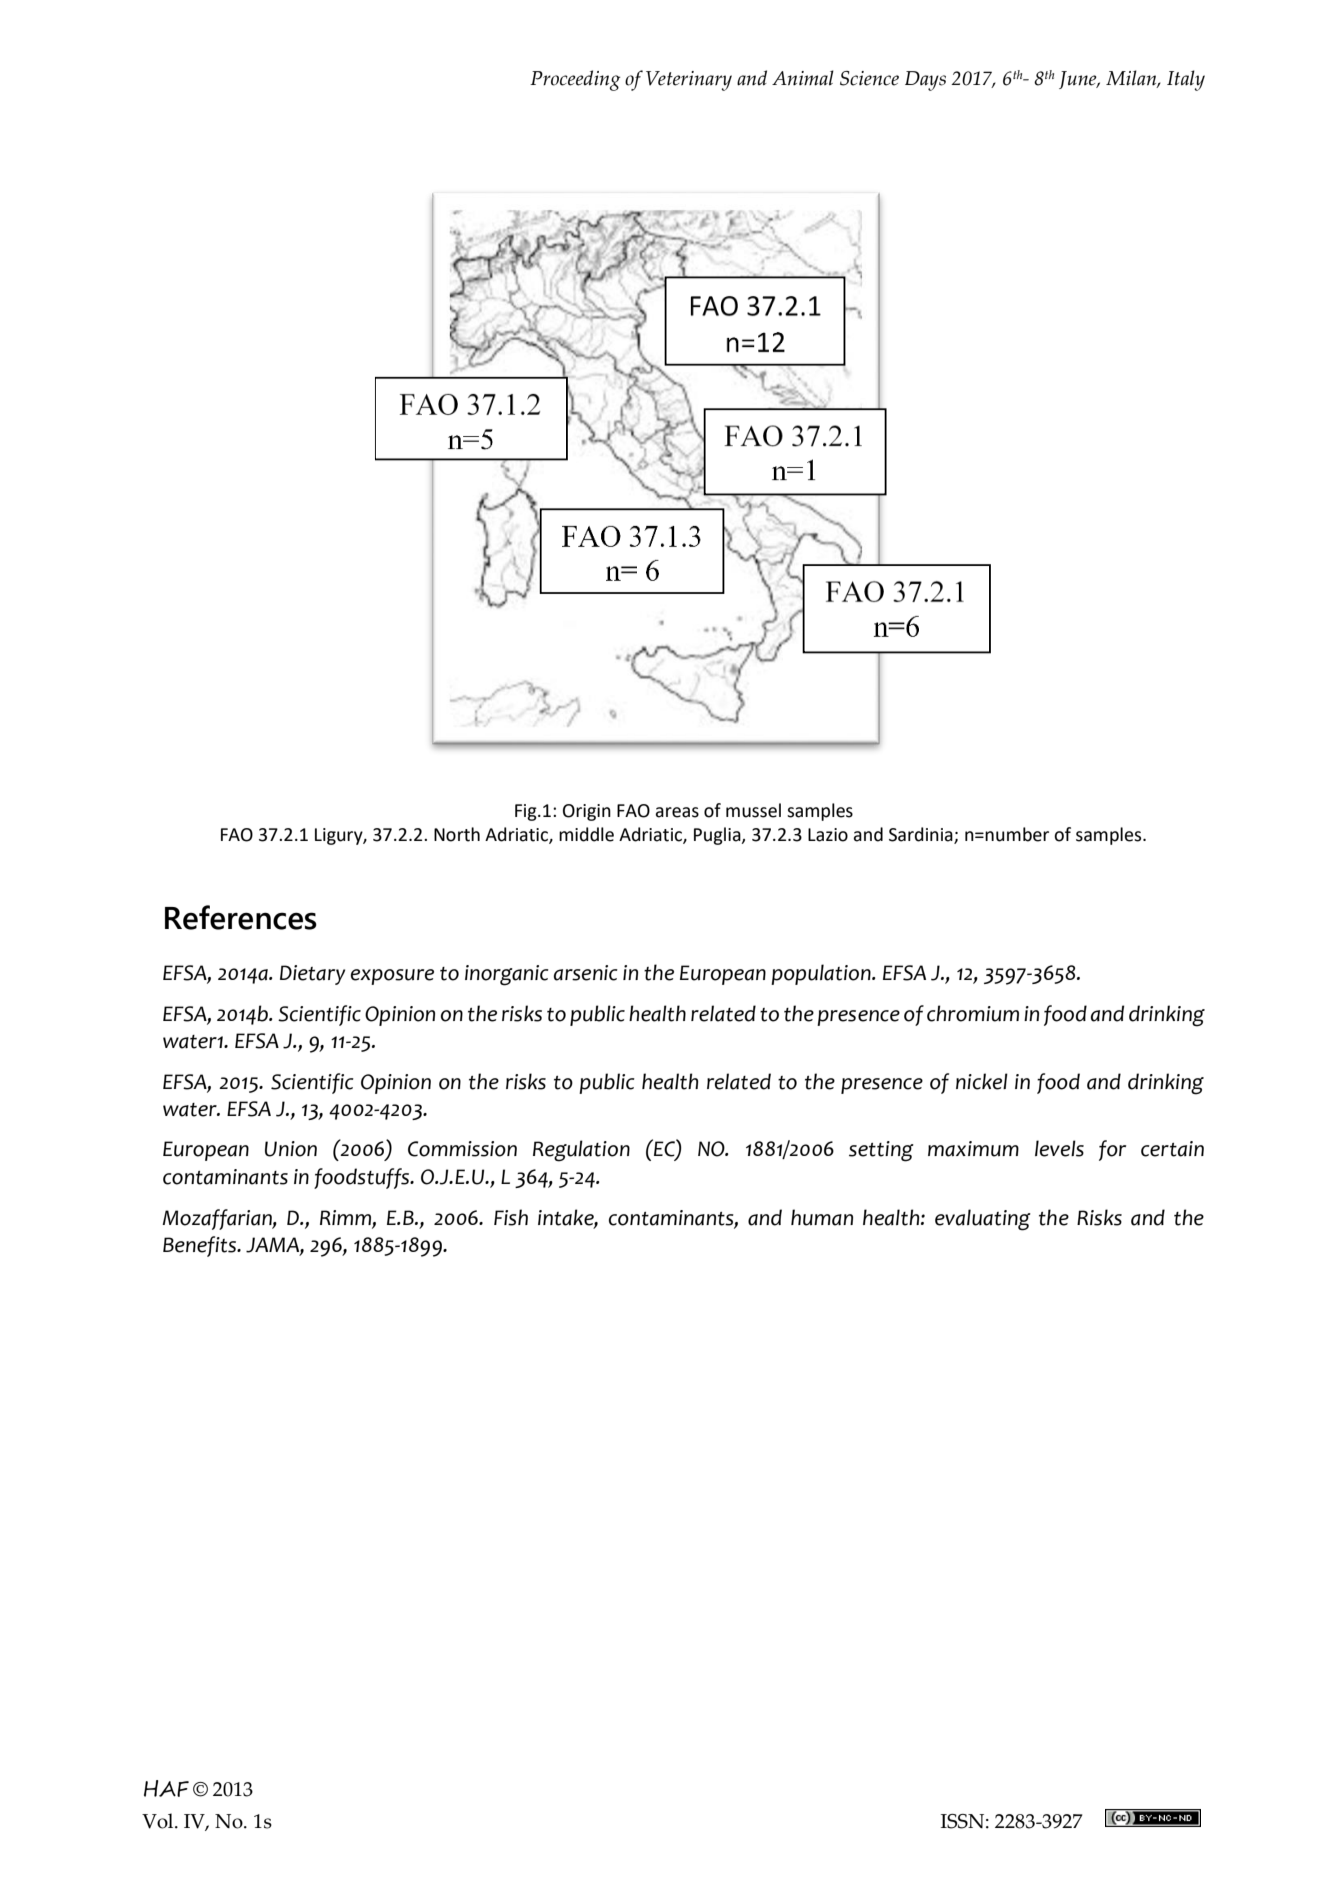  I want to click on North, so click(457, 834).
